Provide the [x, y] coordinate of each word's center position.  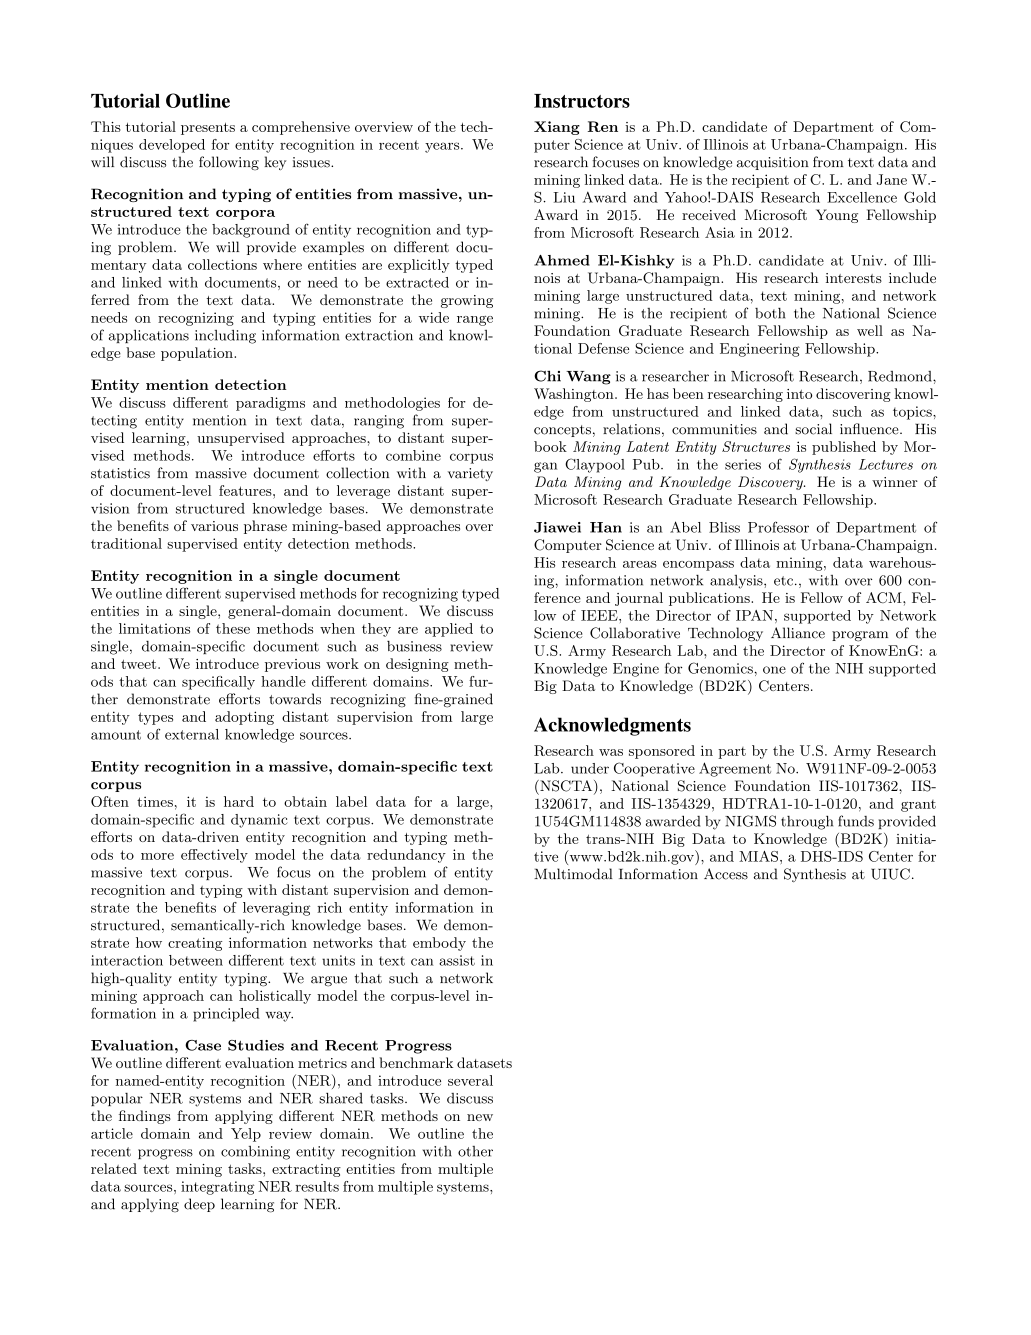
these [233, 628]
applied [449, 630]
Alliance [798, 633]
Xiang [557, 128]
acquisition [773, 163]
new [480, 1117]
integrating [217, 1188]
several [470, 1080]
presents [208, 129]
